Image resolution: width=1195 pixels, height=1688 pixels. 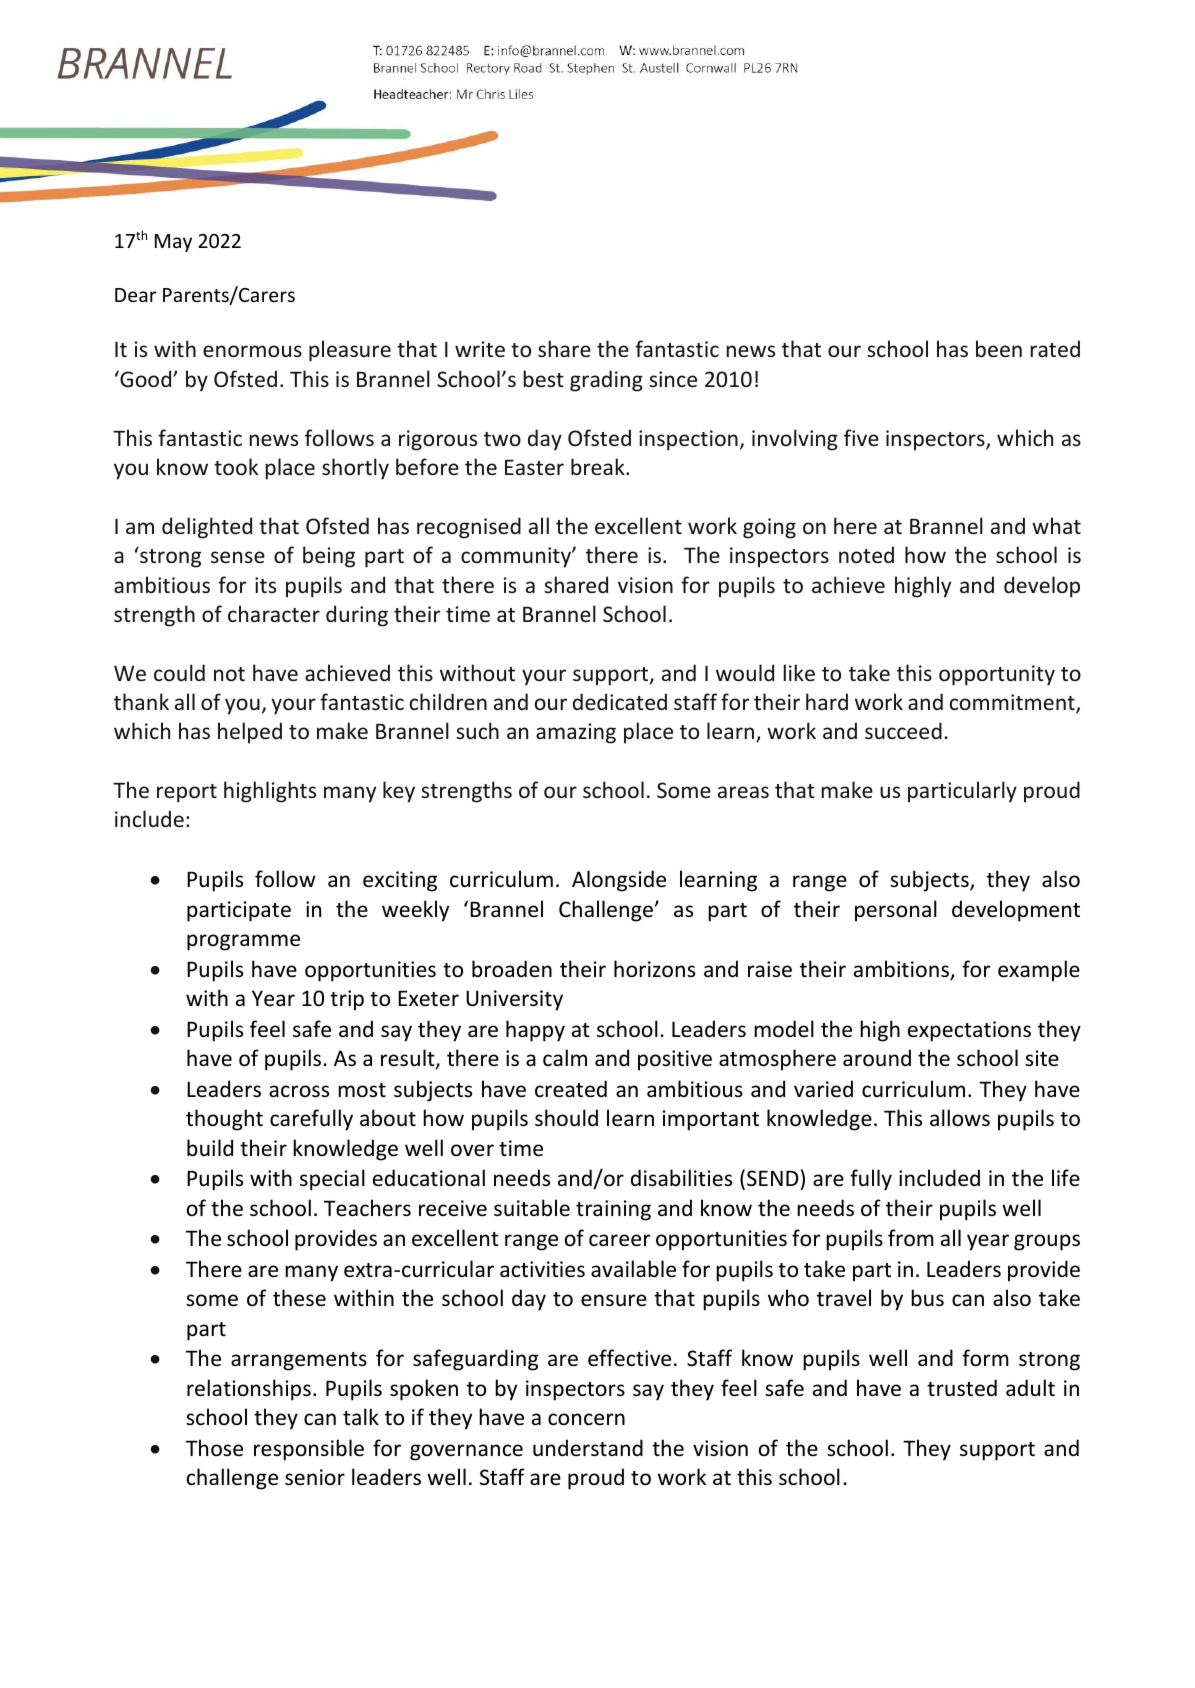 I want to click on grading, so click(x=606, y=381).
